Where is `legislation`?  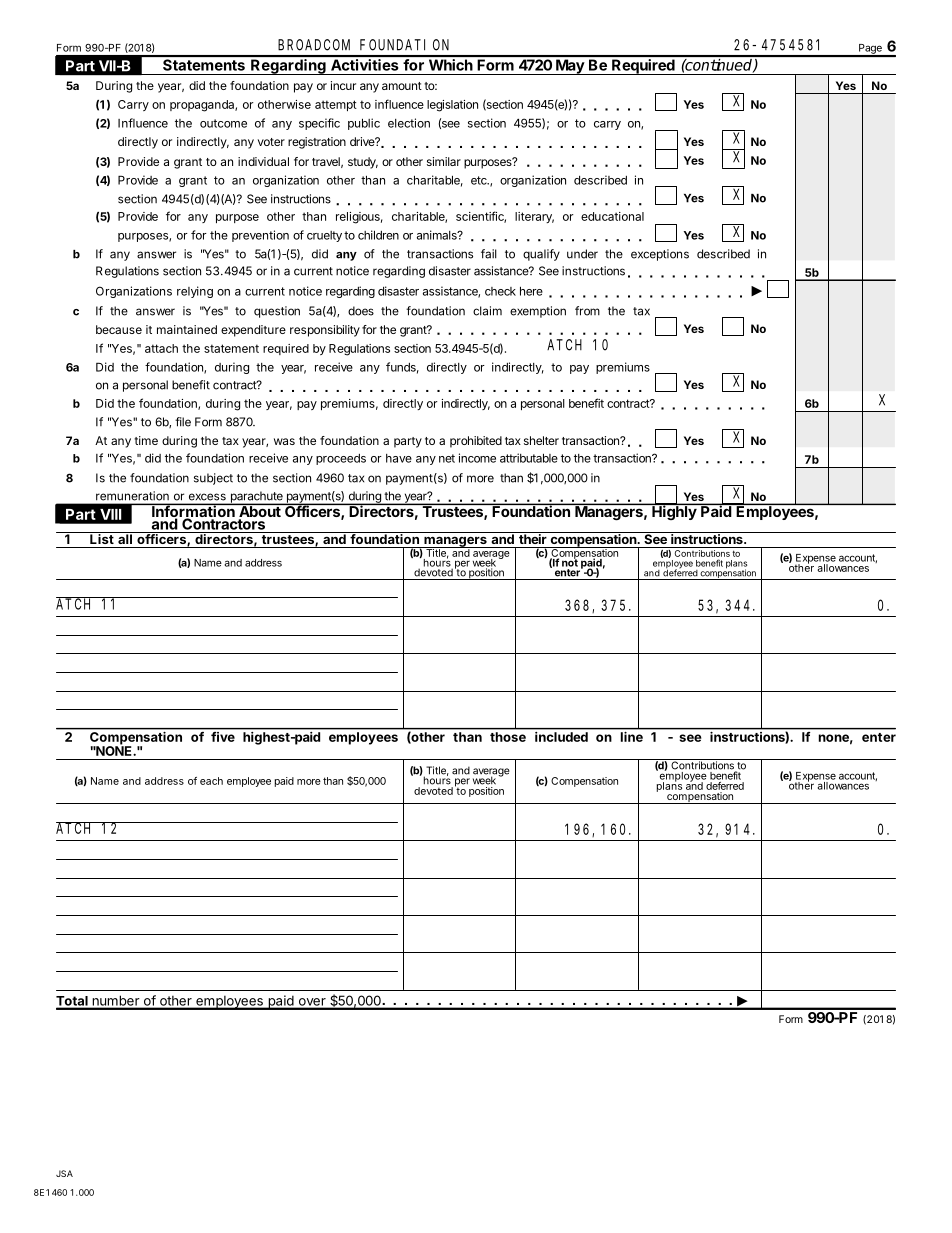
legislation is located at coordinates (452, 106).
